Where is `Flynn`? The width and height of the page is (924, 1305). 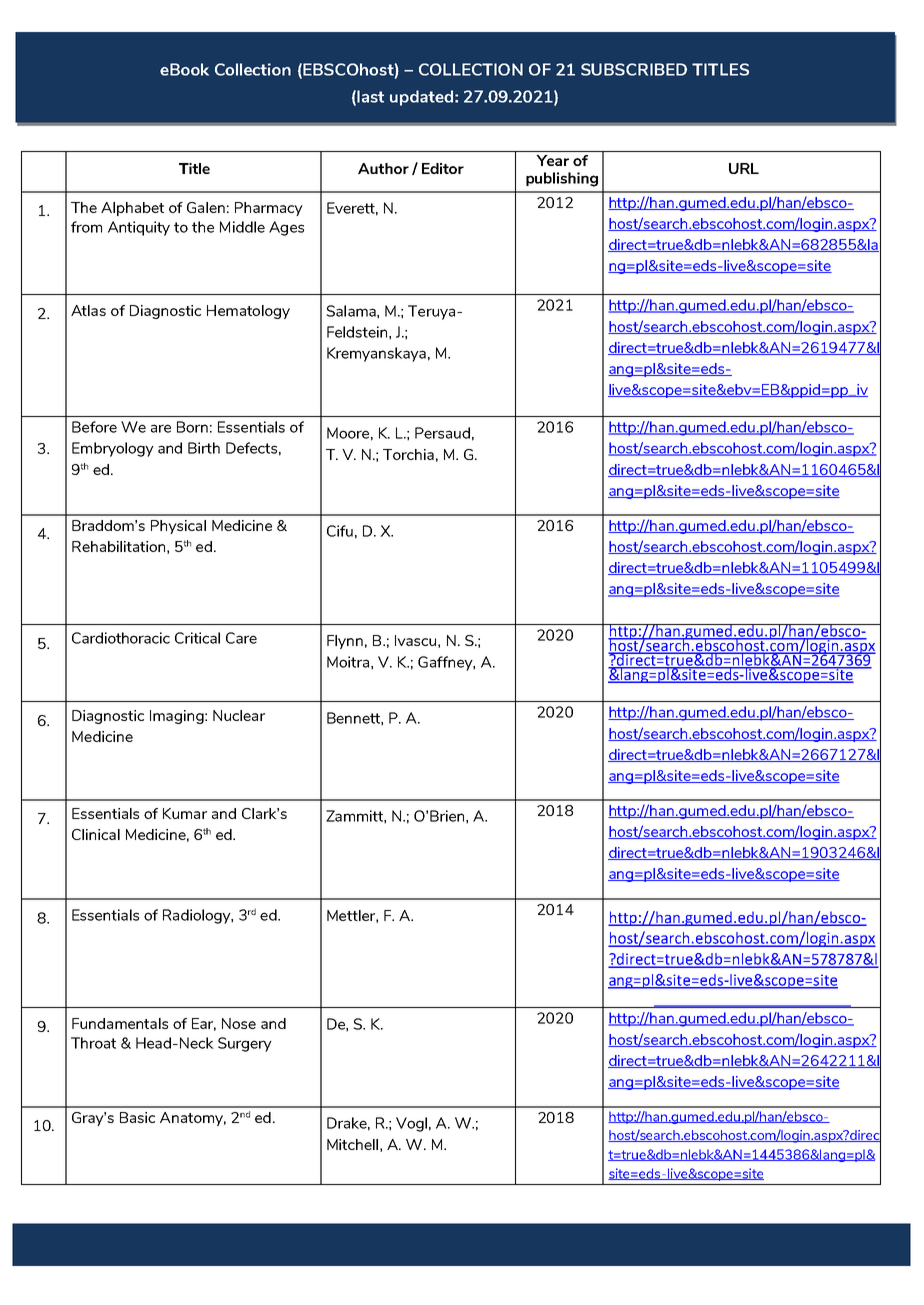 Flynn is located at coordinates (345, 642).
